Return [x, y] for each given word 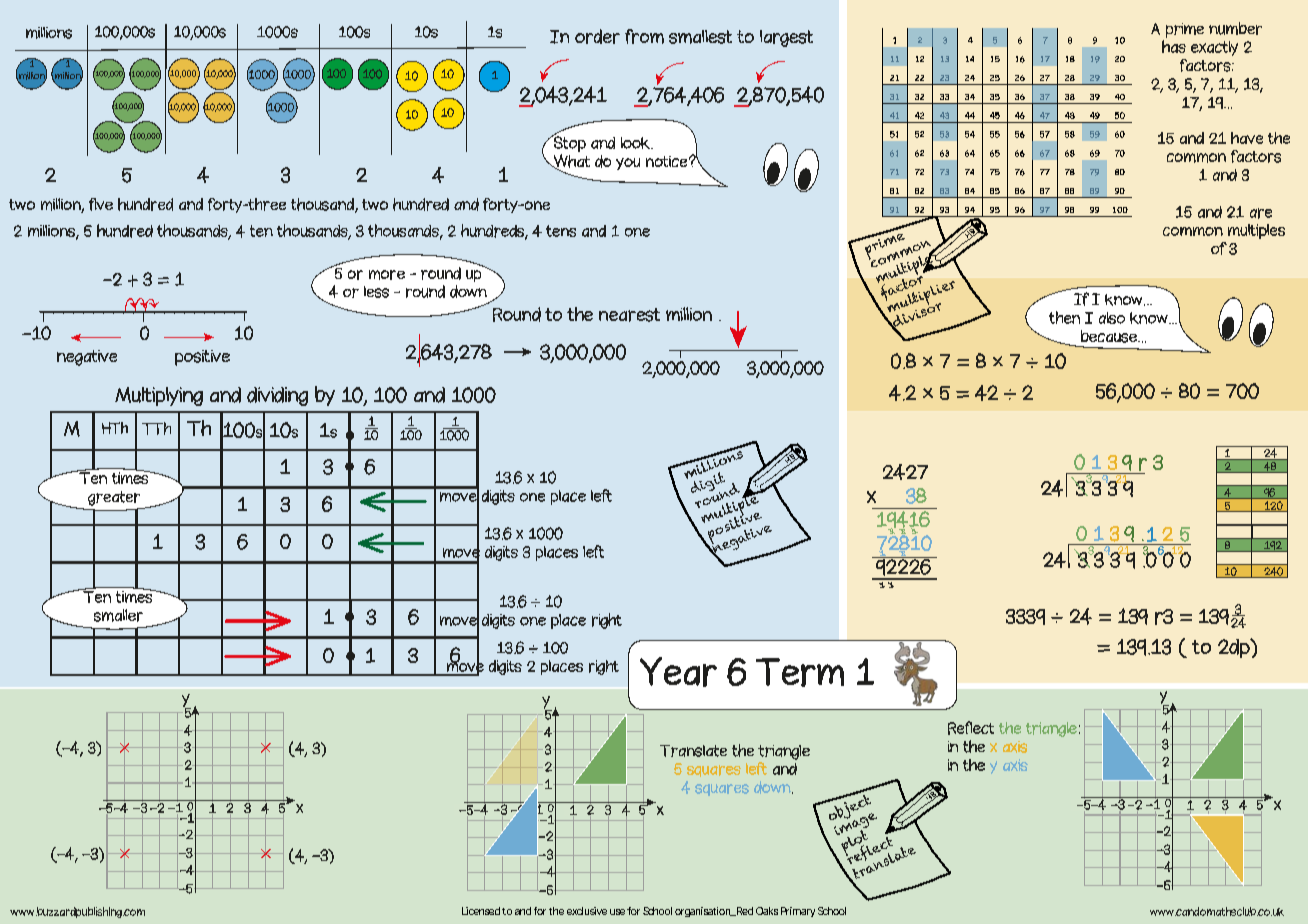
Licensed [481, 911]
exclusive [587, 911]
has [1174, 46]
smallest [700, 37]
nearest [629, 315]
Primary [798, 912]
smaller [118, 615]
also [1112, 318]
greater [114, 498]
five [101, 204]
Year [678, 672]
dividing [277, 396]
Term [800, 672]
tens [561, 231]
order [597, 36]
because [1110, 336]
